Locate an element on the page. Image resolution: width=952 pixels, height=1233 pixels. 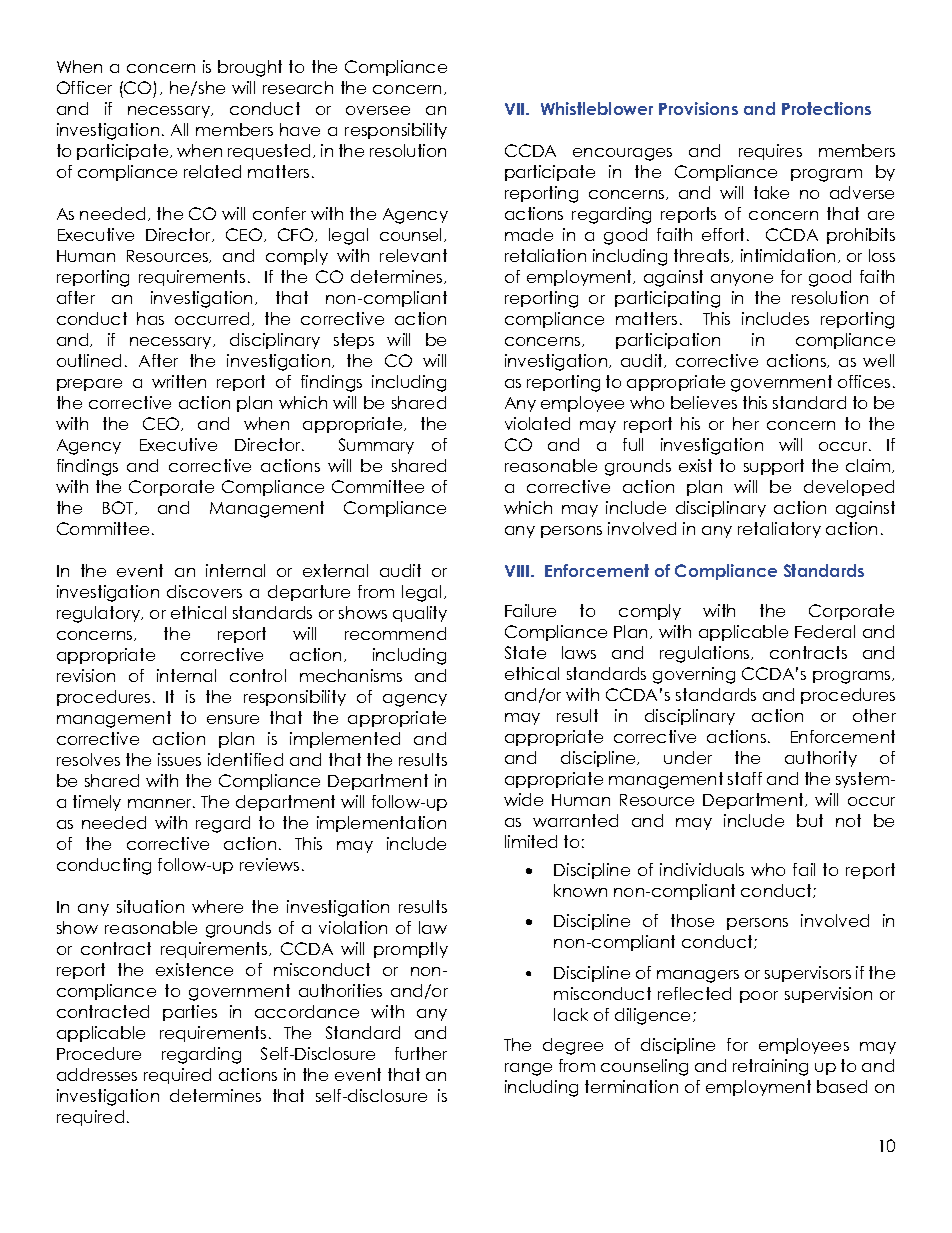
parties is located at coordinates (190, 1013).
